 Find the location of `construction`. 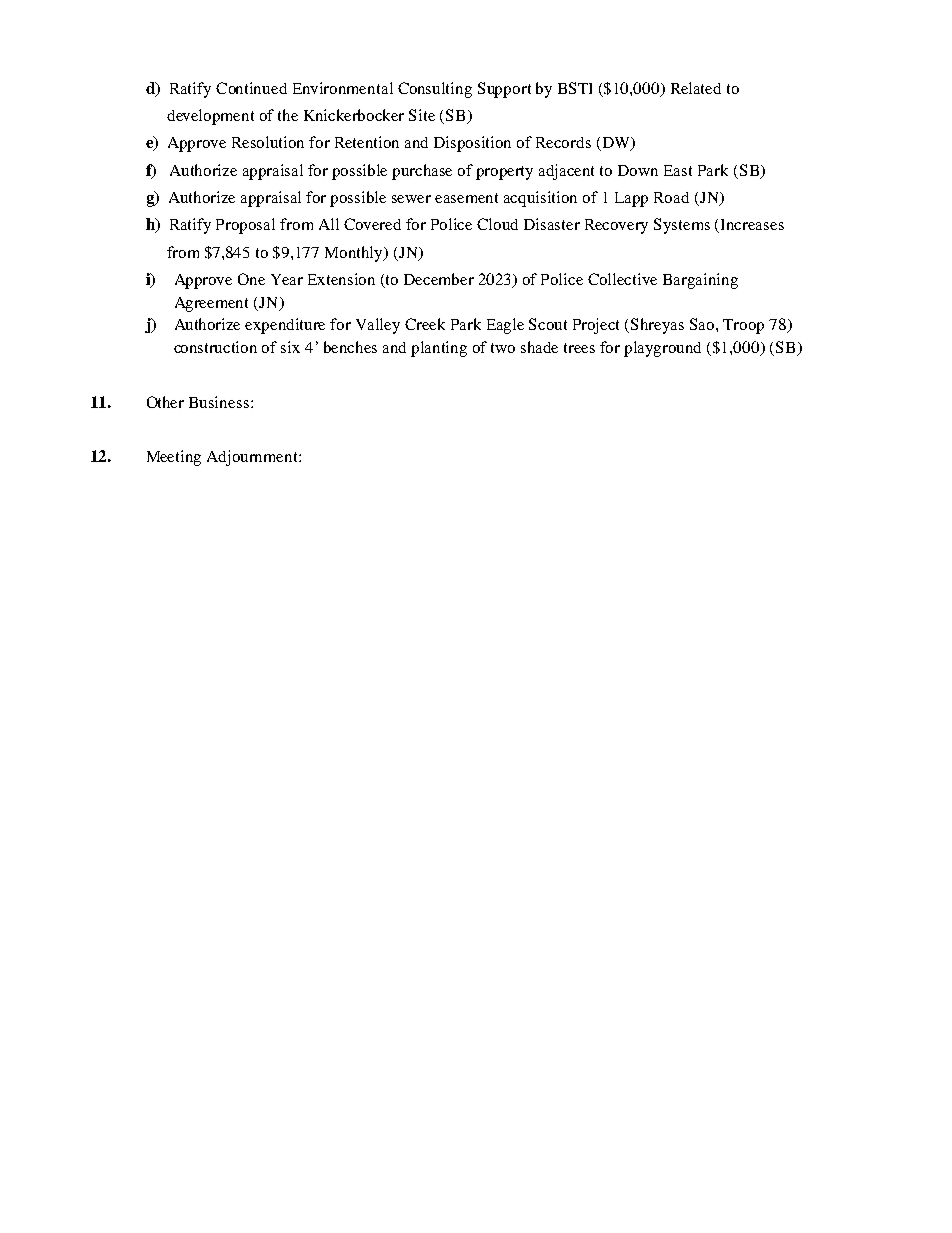

construction is located at coordinates (215, 347).
